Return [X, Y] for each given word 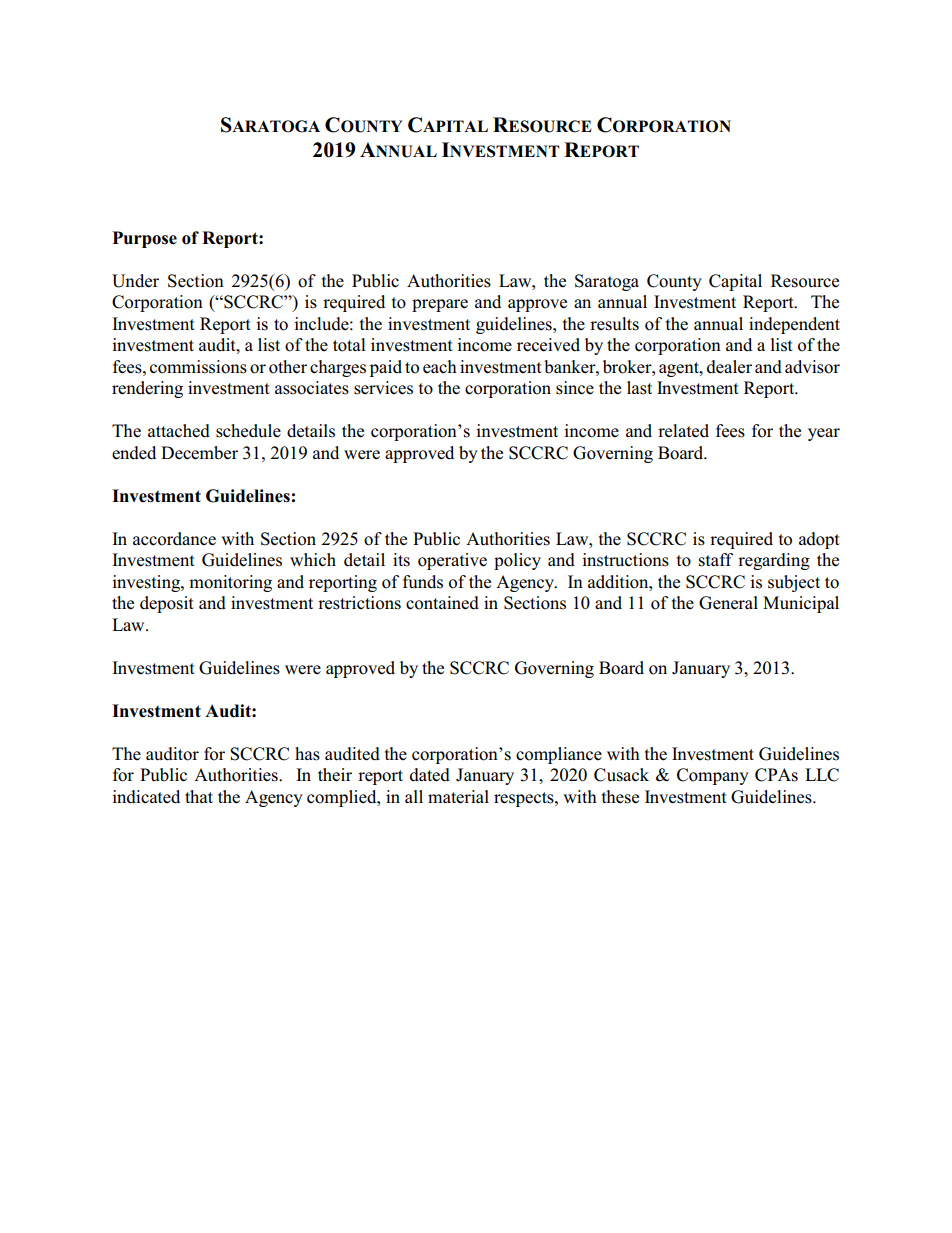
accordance [174, 539]
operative [452, 561]
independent [794, 325]
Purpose [144, 239]
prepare [440, 305]
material [458, 797]
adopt [819, 540]
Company [713, 776]
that [199, 796]
